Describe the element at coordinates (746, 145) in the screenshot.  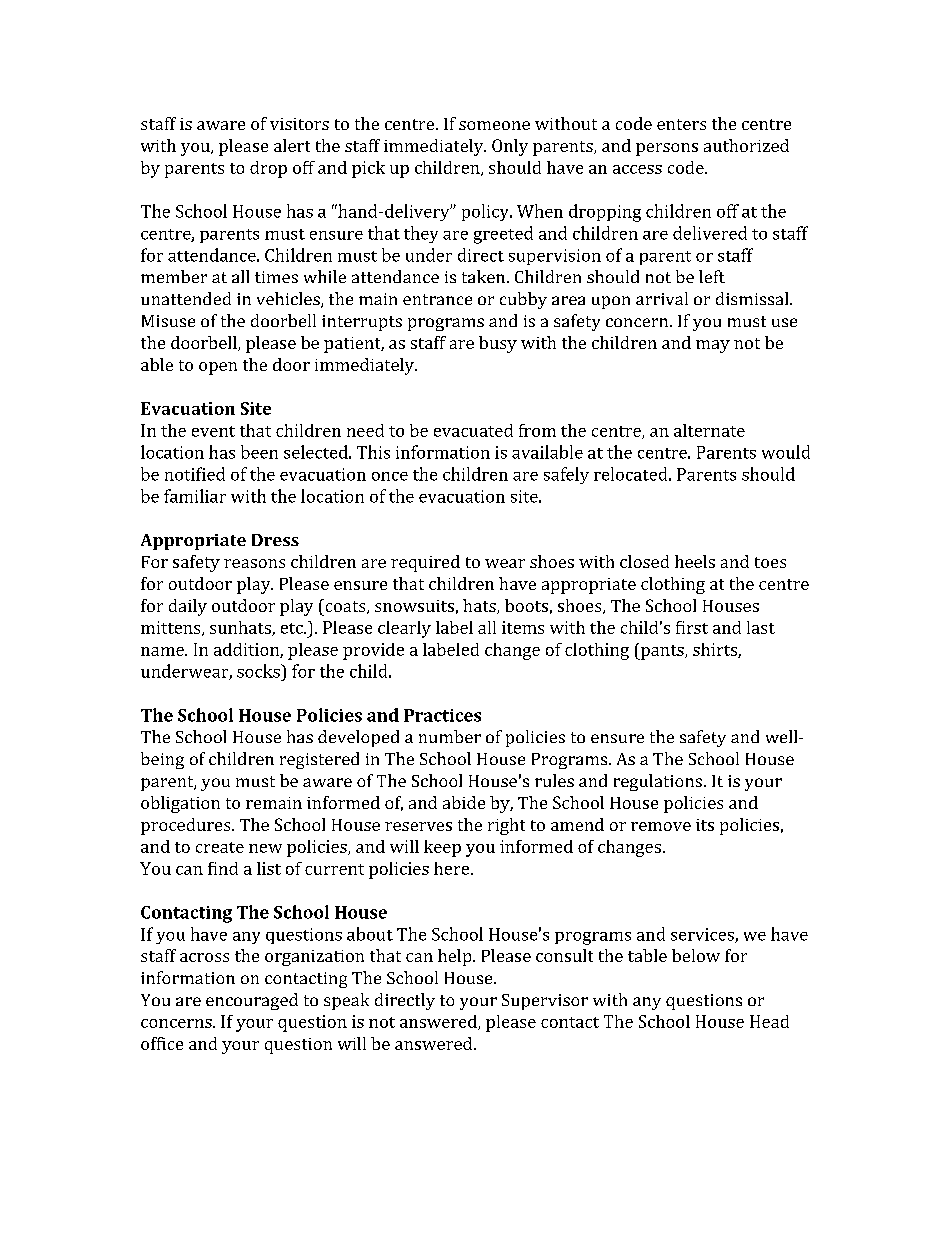
I see `authorized` at that location.
